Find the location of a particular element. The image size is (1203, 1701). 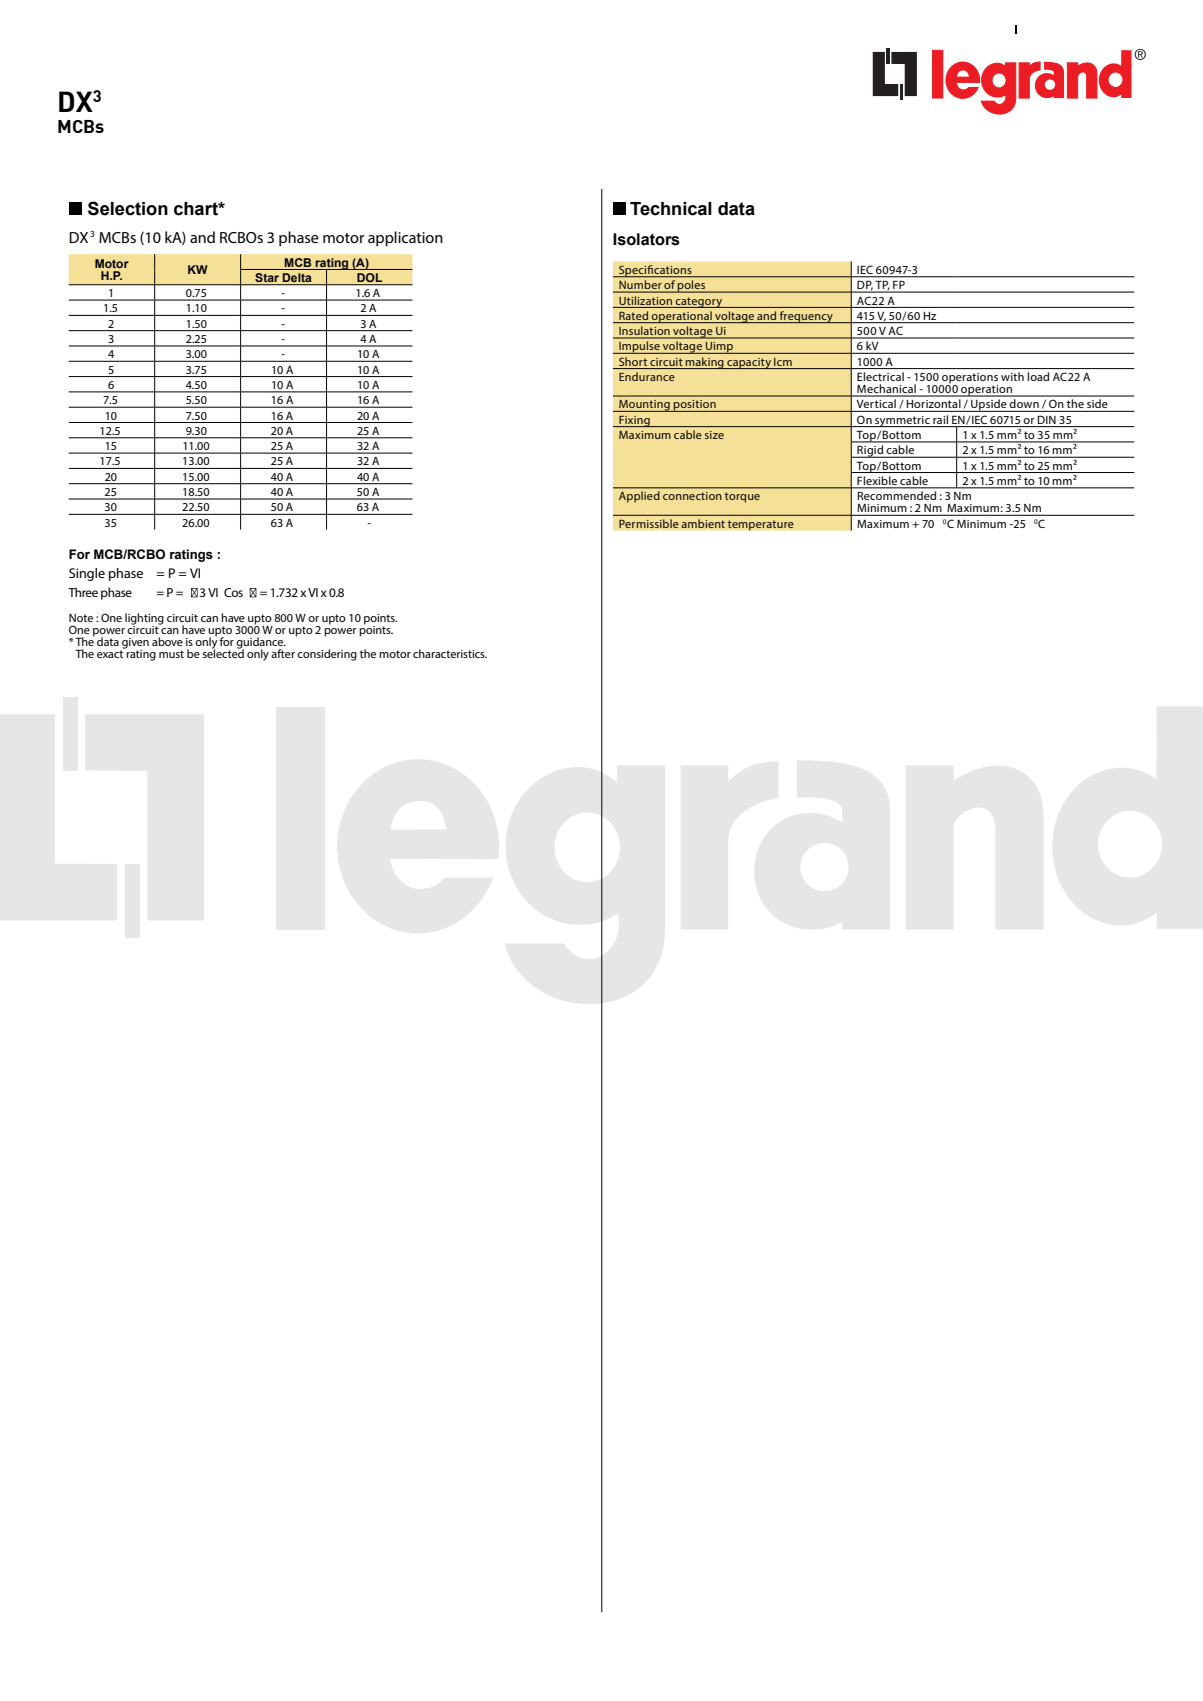

Technical is located at coordinates (671, 209).
